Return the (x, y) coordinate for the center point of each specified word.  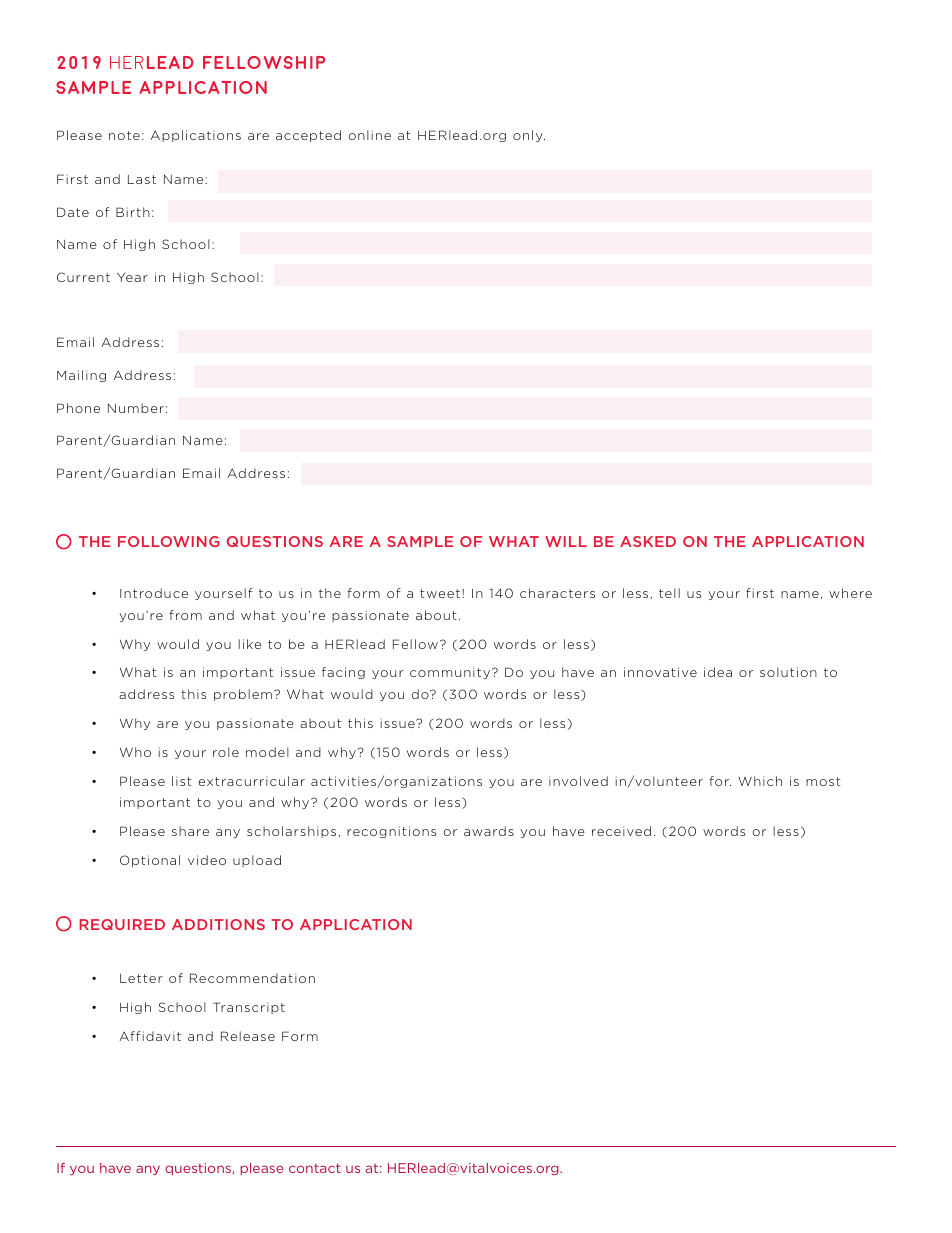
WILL (566, 541)
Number (136, 408)
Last (142, 179)
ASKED (648, 541)
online (370, 135)
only (529, 136)
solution (788, 672)
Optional (150, 861)
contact (315, 1168)
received (621, 831)
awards (489, 831)
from (185, 615)
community (450, 673)
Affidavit (150, 1036)
